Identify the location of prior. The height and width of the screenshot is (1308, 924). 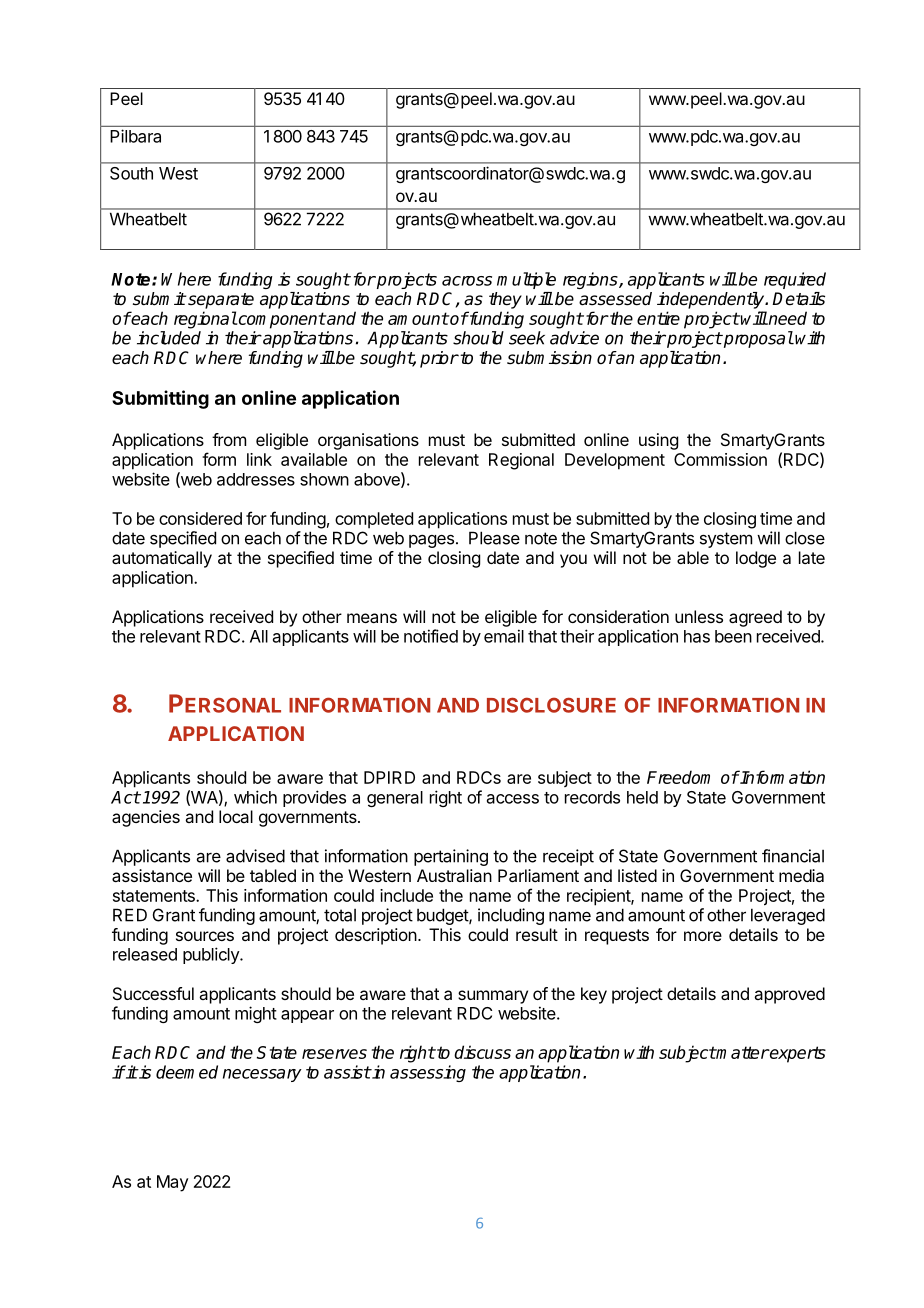
(439, 359).
